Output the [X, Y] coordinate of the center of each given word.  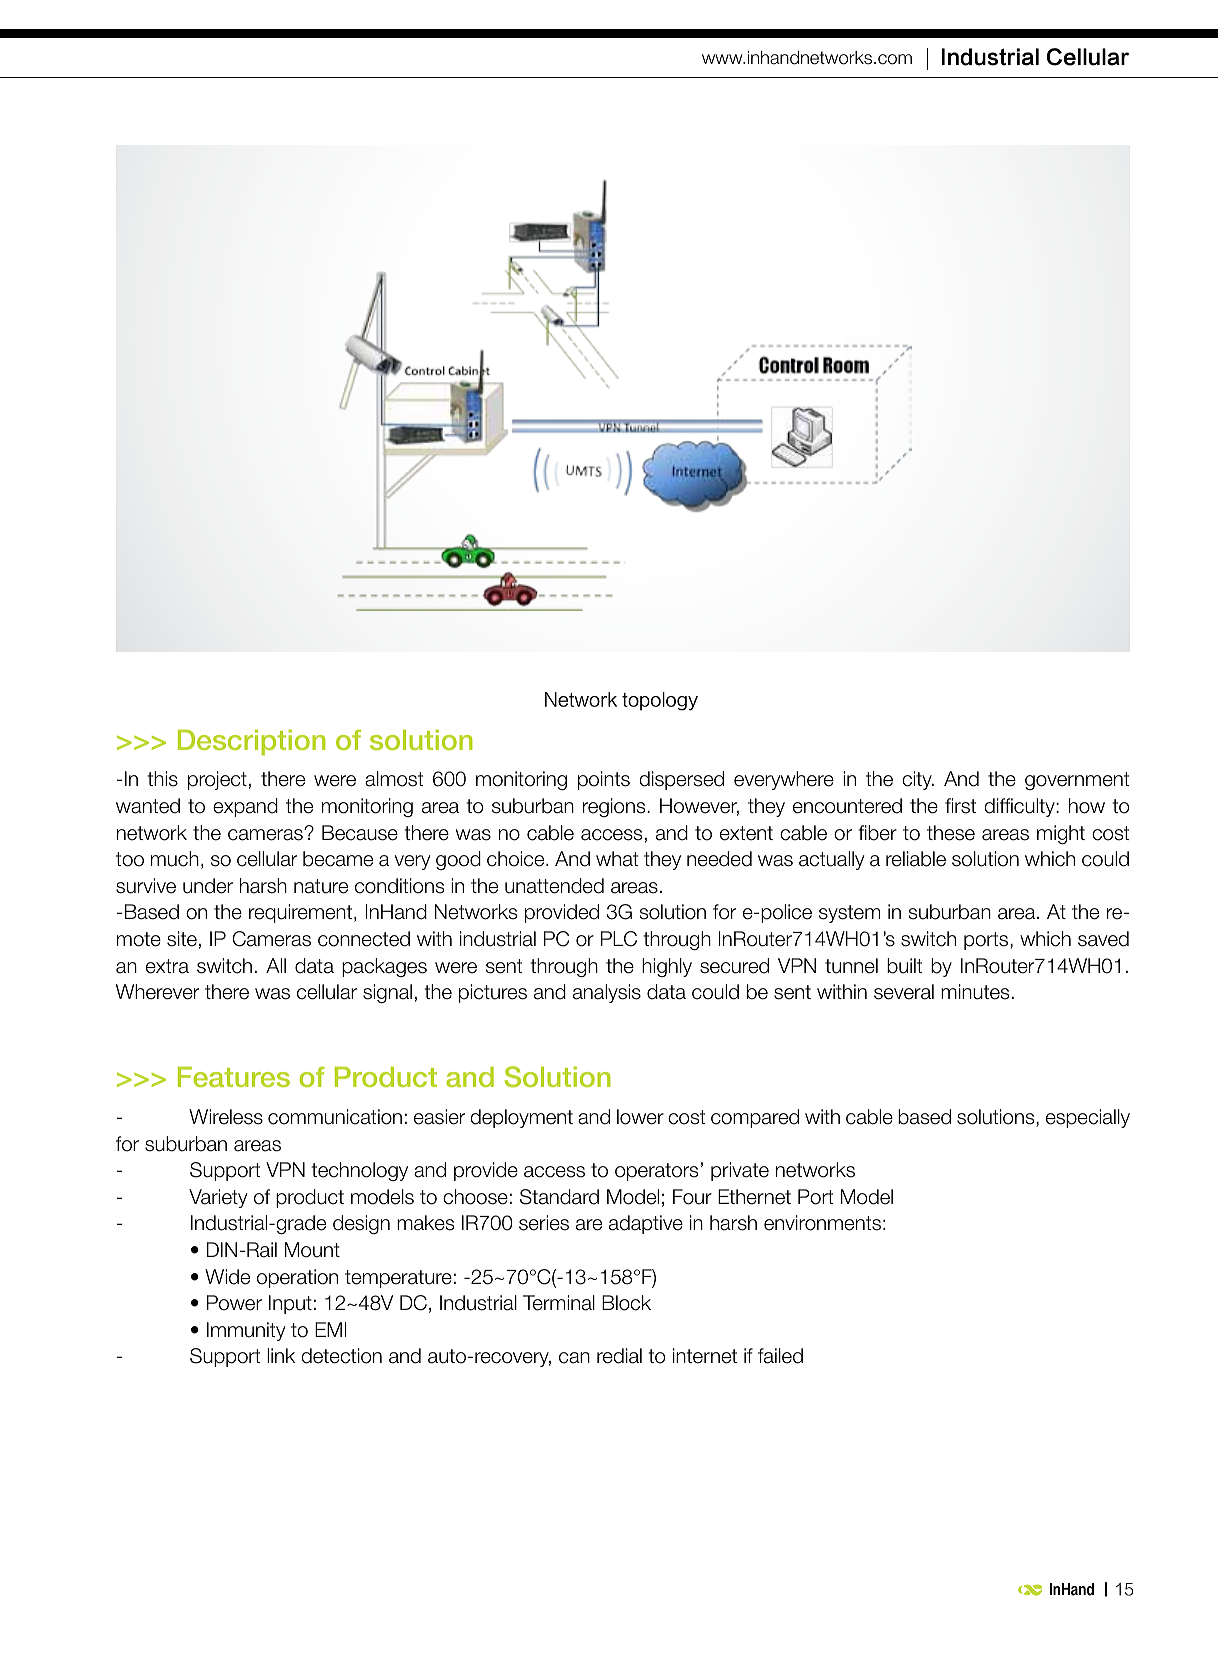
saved [1103, 939]
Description [252, 743]
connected [364, 939]
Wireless [226, 1117]
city [918, 780]
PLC [619, 939]
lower [640, 1117]
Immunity [246, 1331]
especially [1088, 1118]
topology [660, 701]
